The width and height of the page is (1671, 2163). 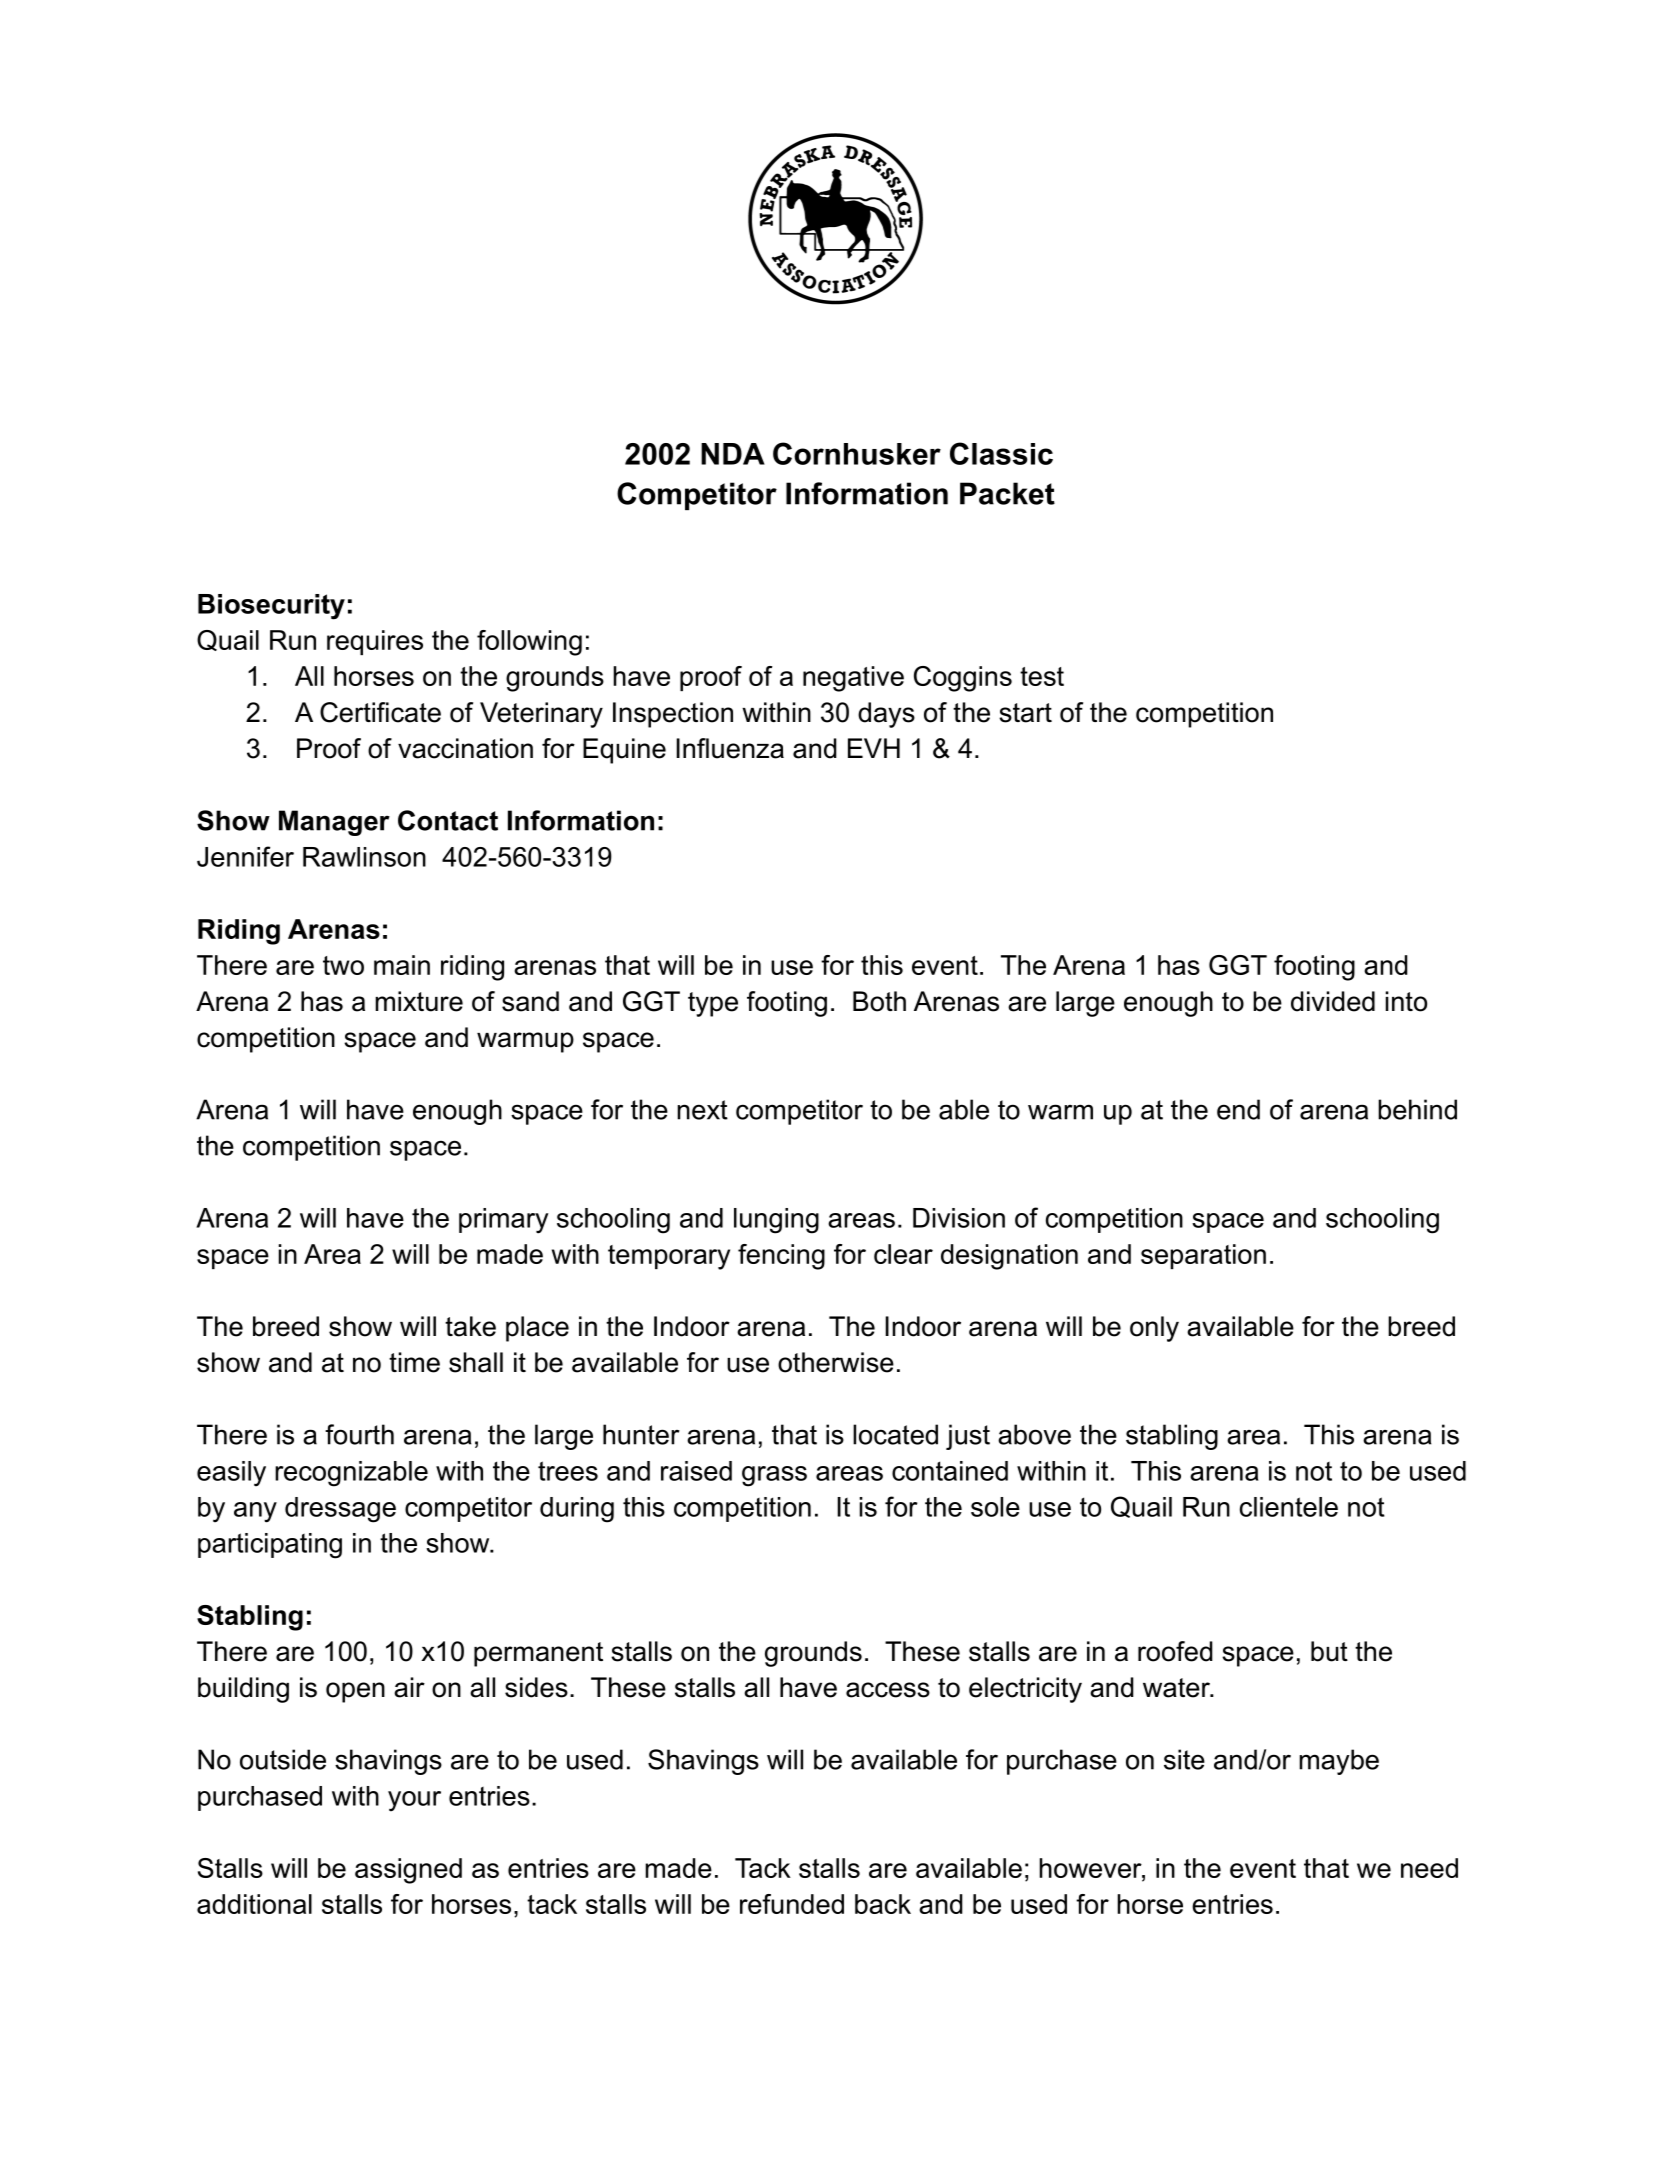 What do you see at coordinates (271, 607) in the page?
I see `Biosecurity` at bounding box center [271, 607].
